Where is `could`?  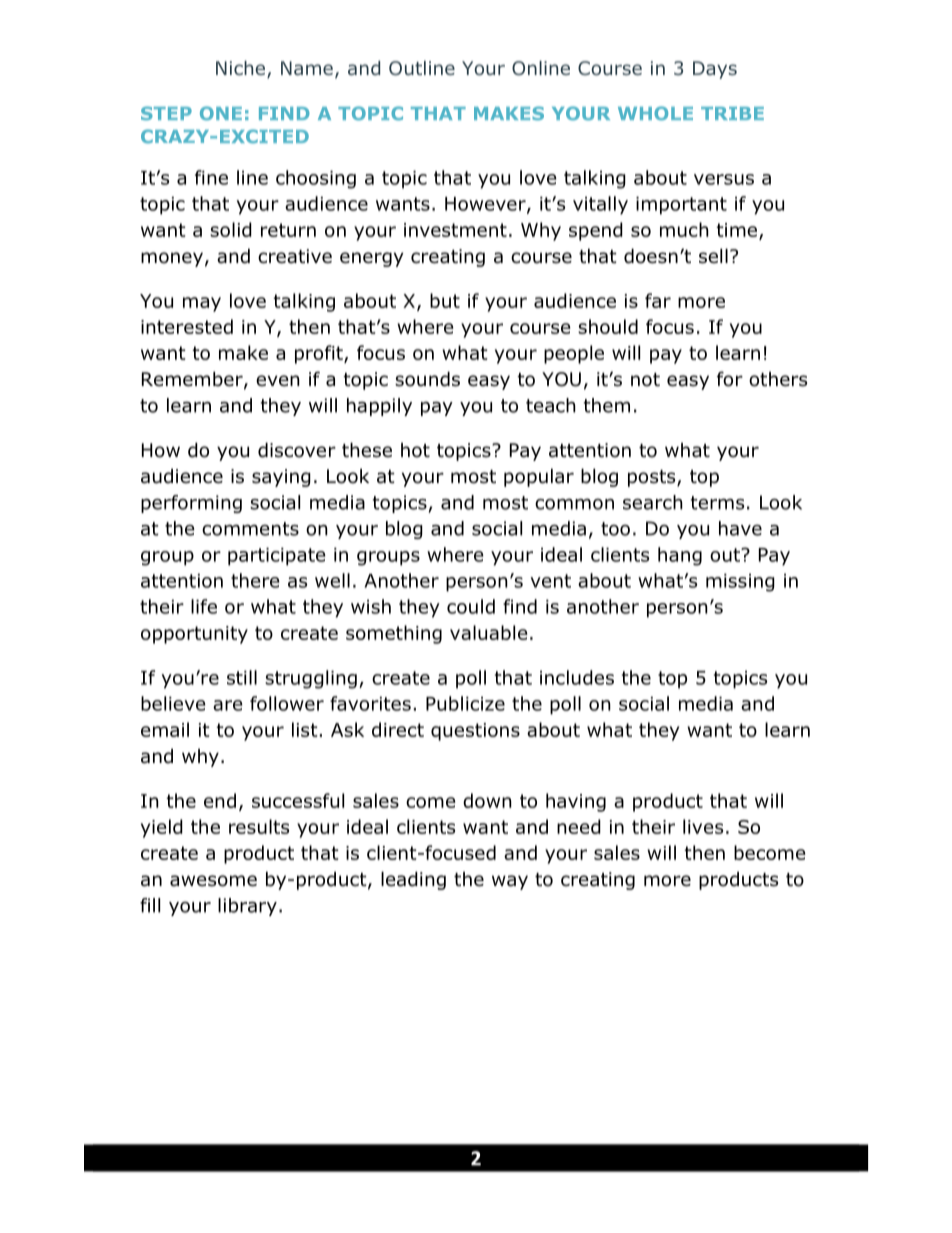 could is located at coordinates (471, 606).
